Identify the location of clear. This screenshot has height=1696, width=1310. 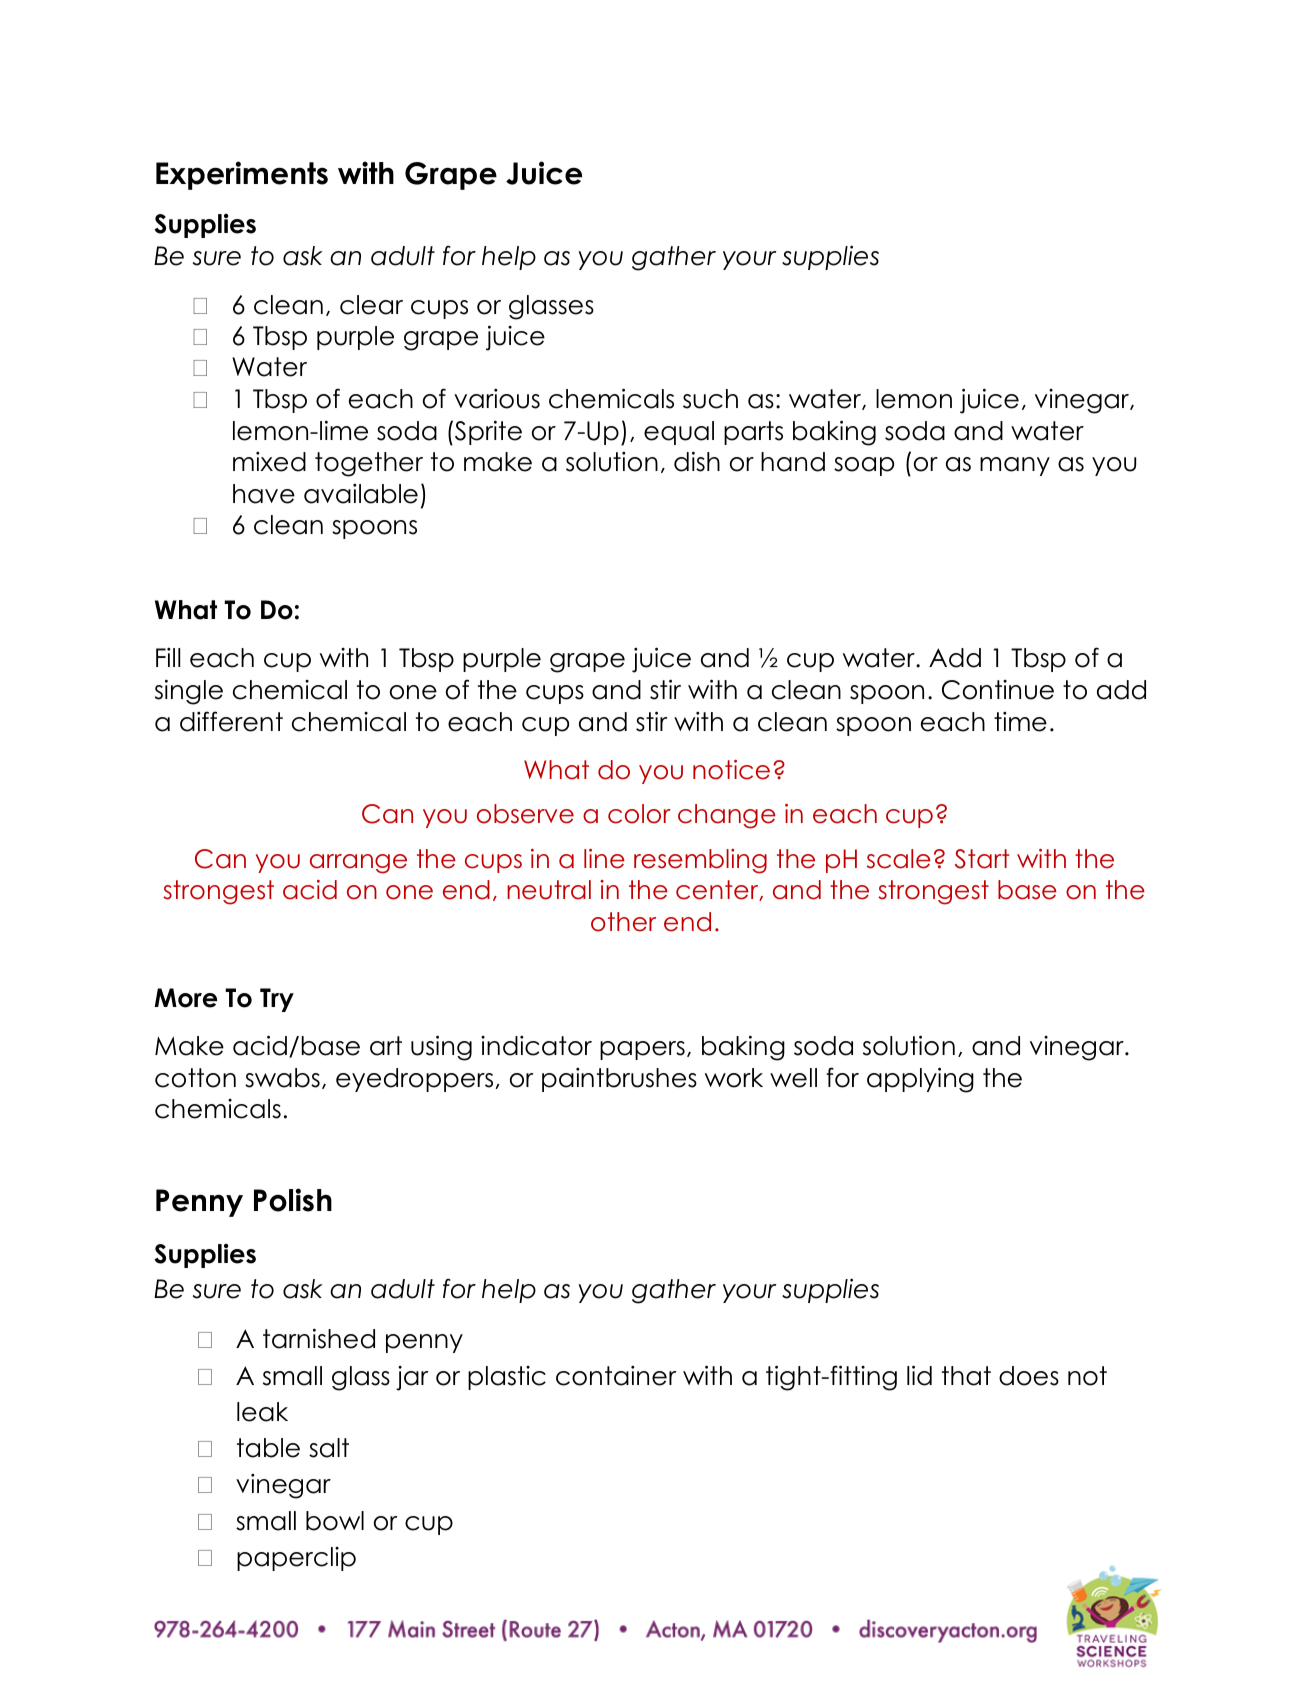
(371, 305).
